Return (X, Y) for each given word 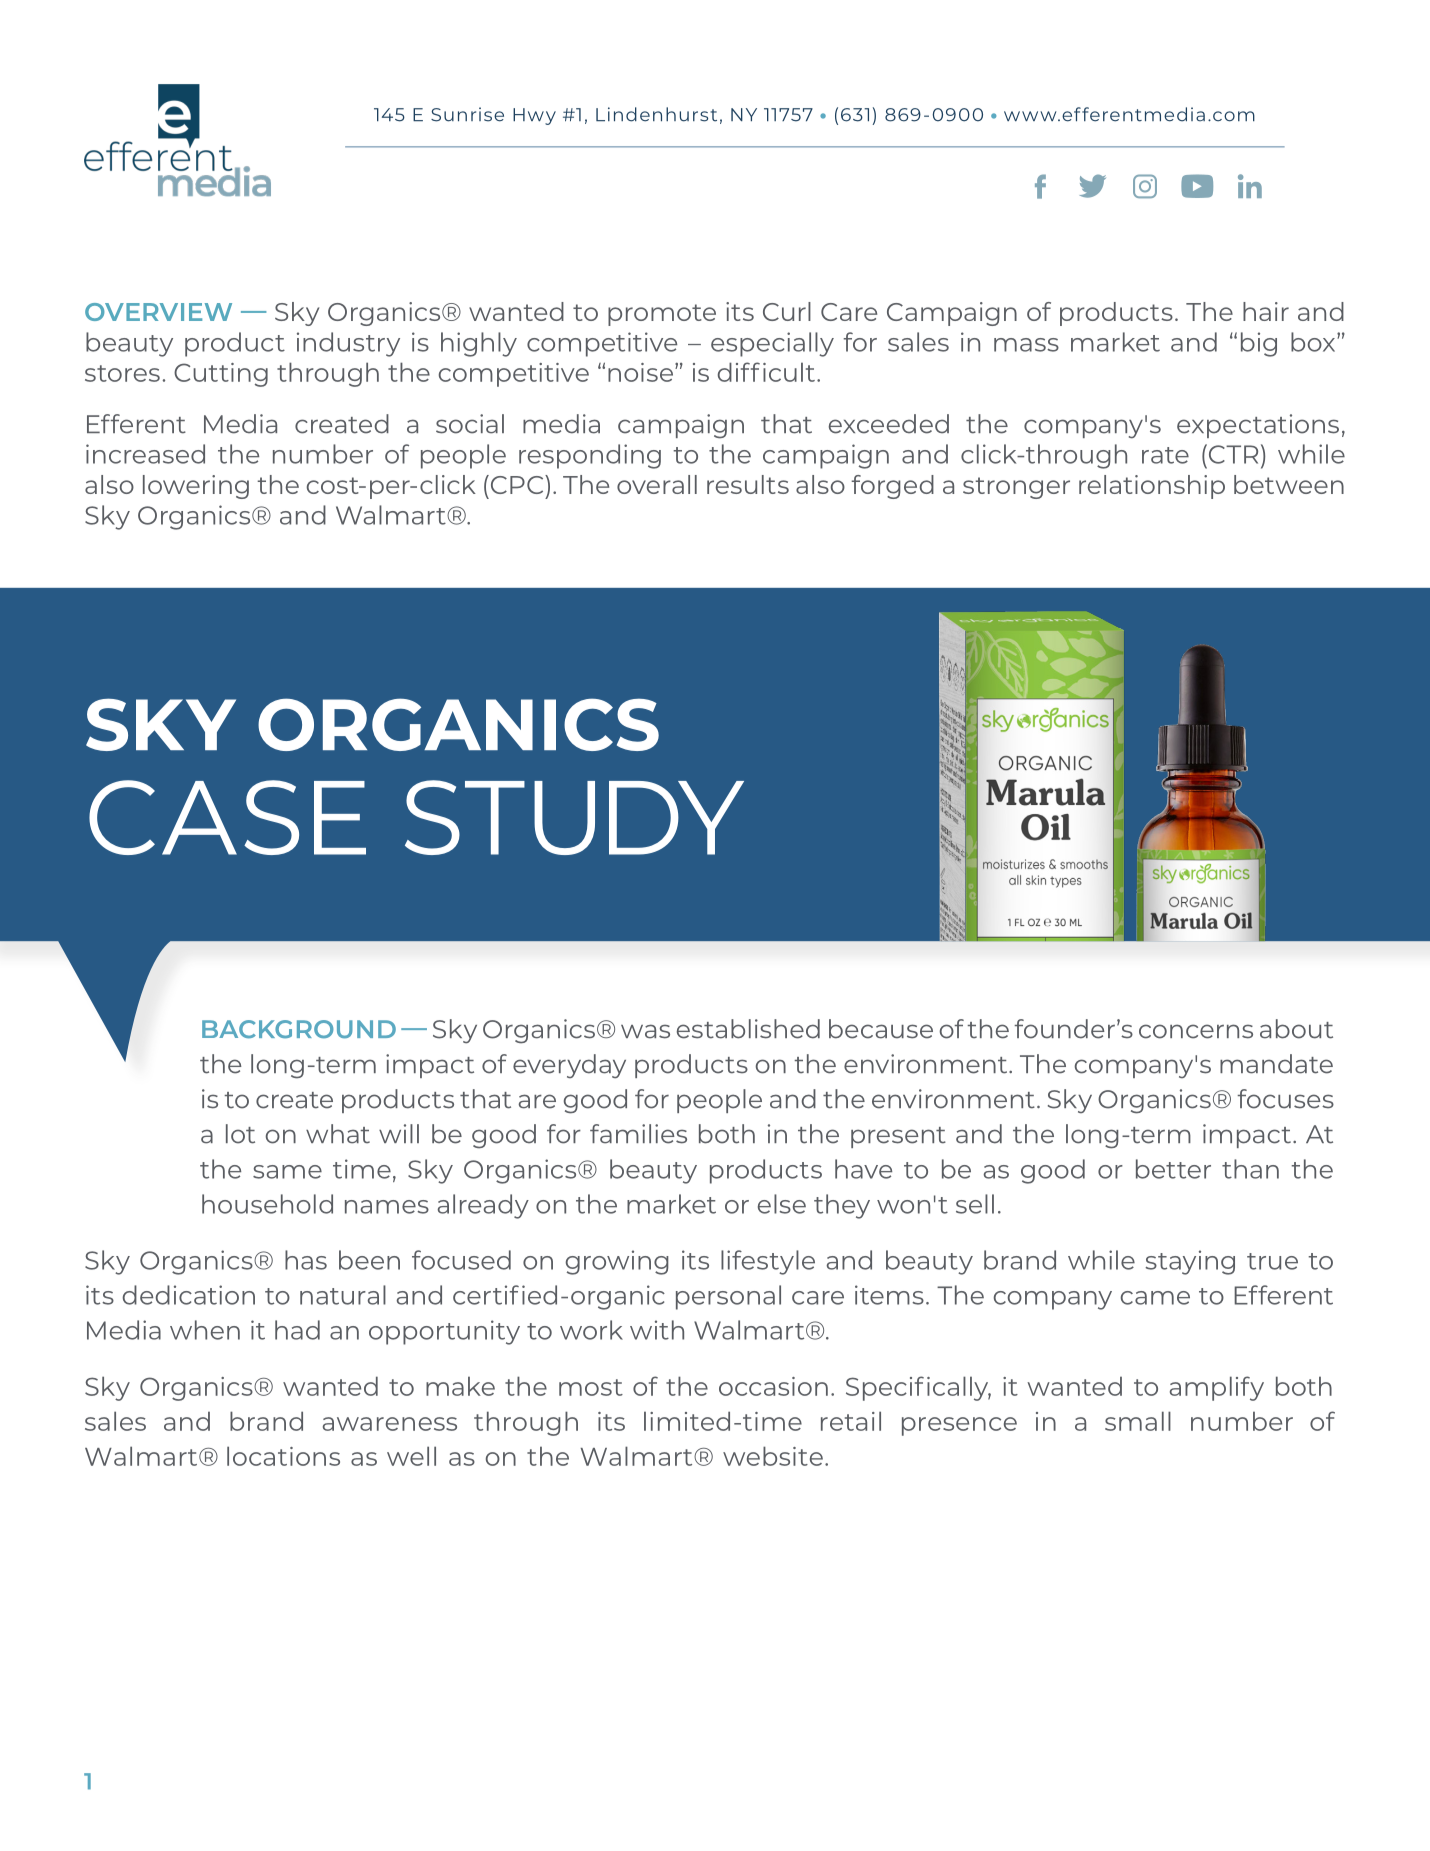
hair (1266, 311)
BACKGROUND (299, 1029)
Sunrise (467, 114)
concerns (1196, 1031)
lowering (196, 487)
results (748, 484)
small (1138, 1421)
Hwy (534, 116)
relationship (1152, 487)
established (748, 1029)
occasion (773, 1386)
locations (283, 1456)
